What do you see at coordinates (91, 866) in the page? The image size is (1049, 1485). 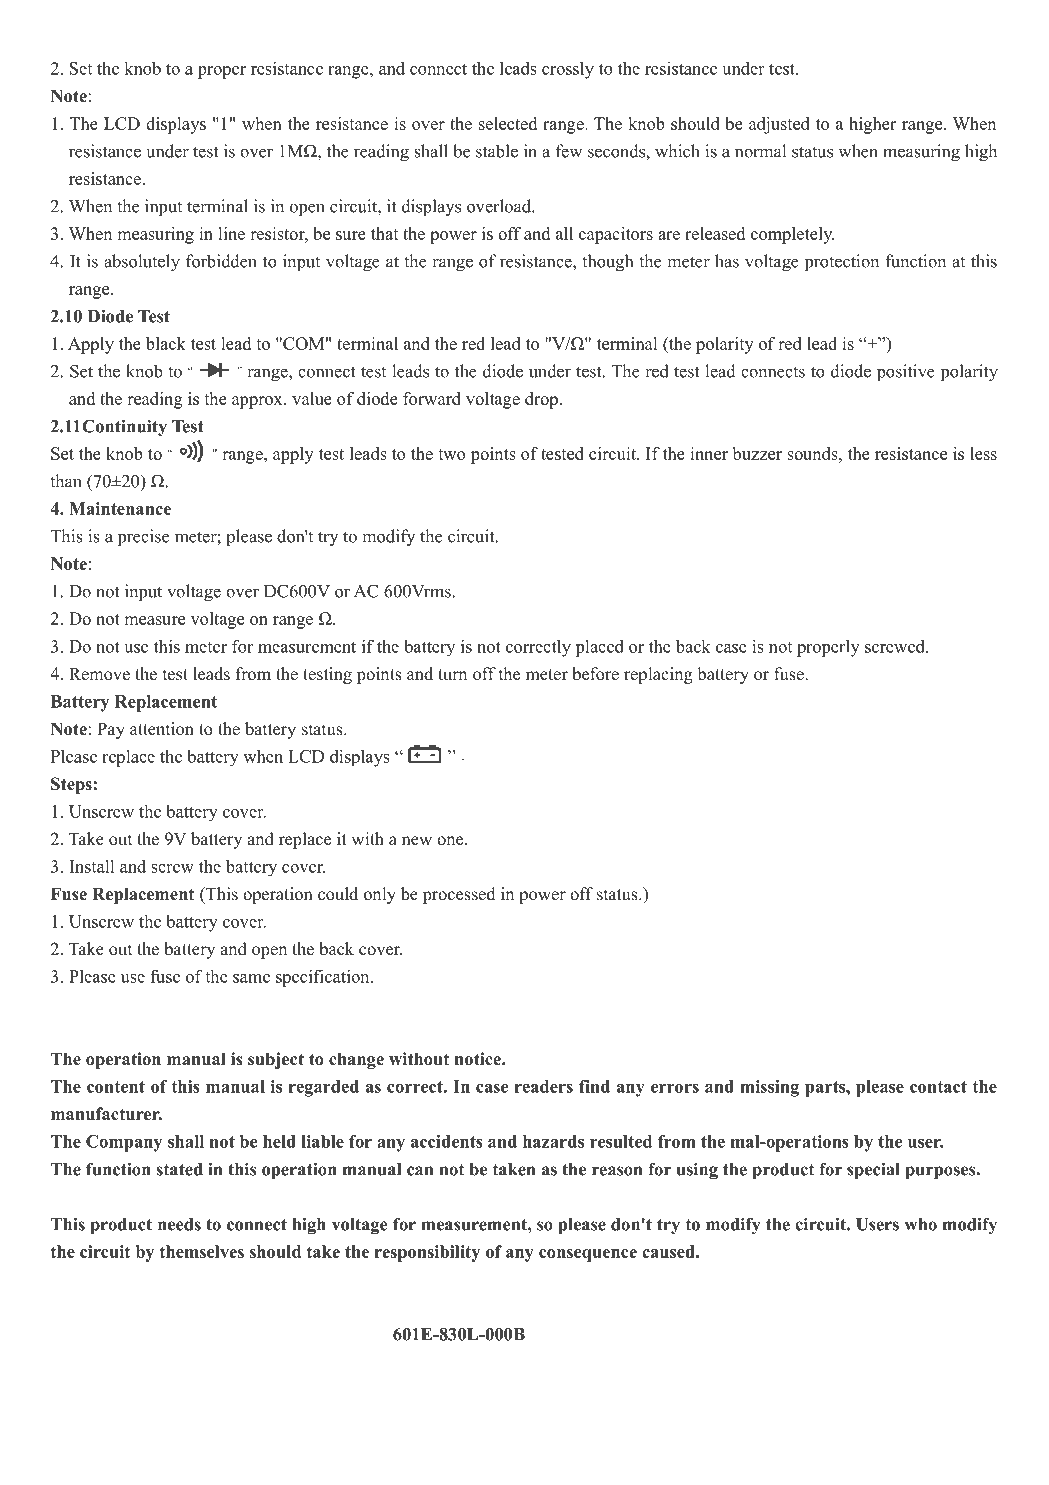 I see `Install` at bounding box center [91, 866].
